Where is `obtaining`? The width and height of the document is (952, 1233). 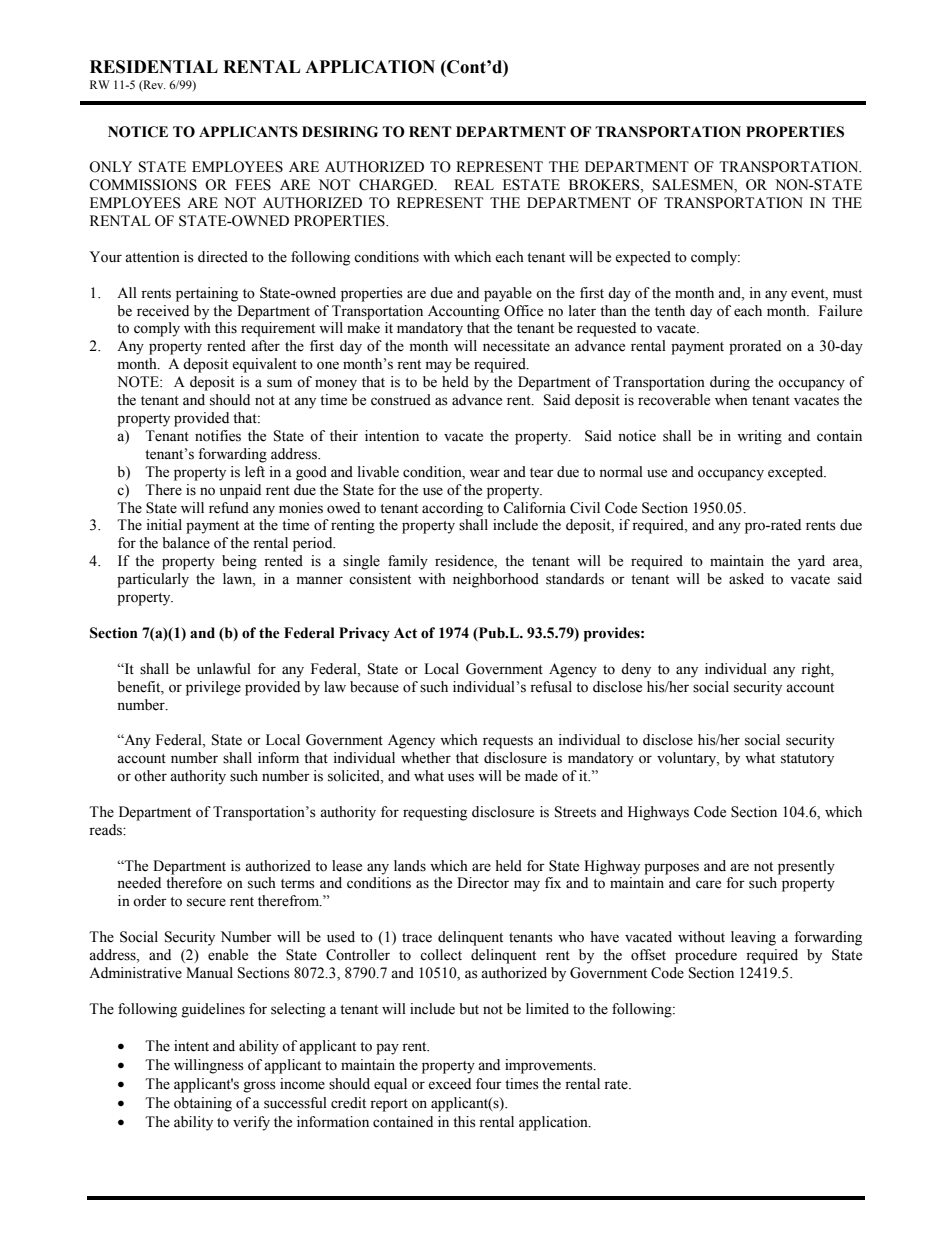
obtaining is located at coordinates (203, 1104).
